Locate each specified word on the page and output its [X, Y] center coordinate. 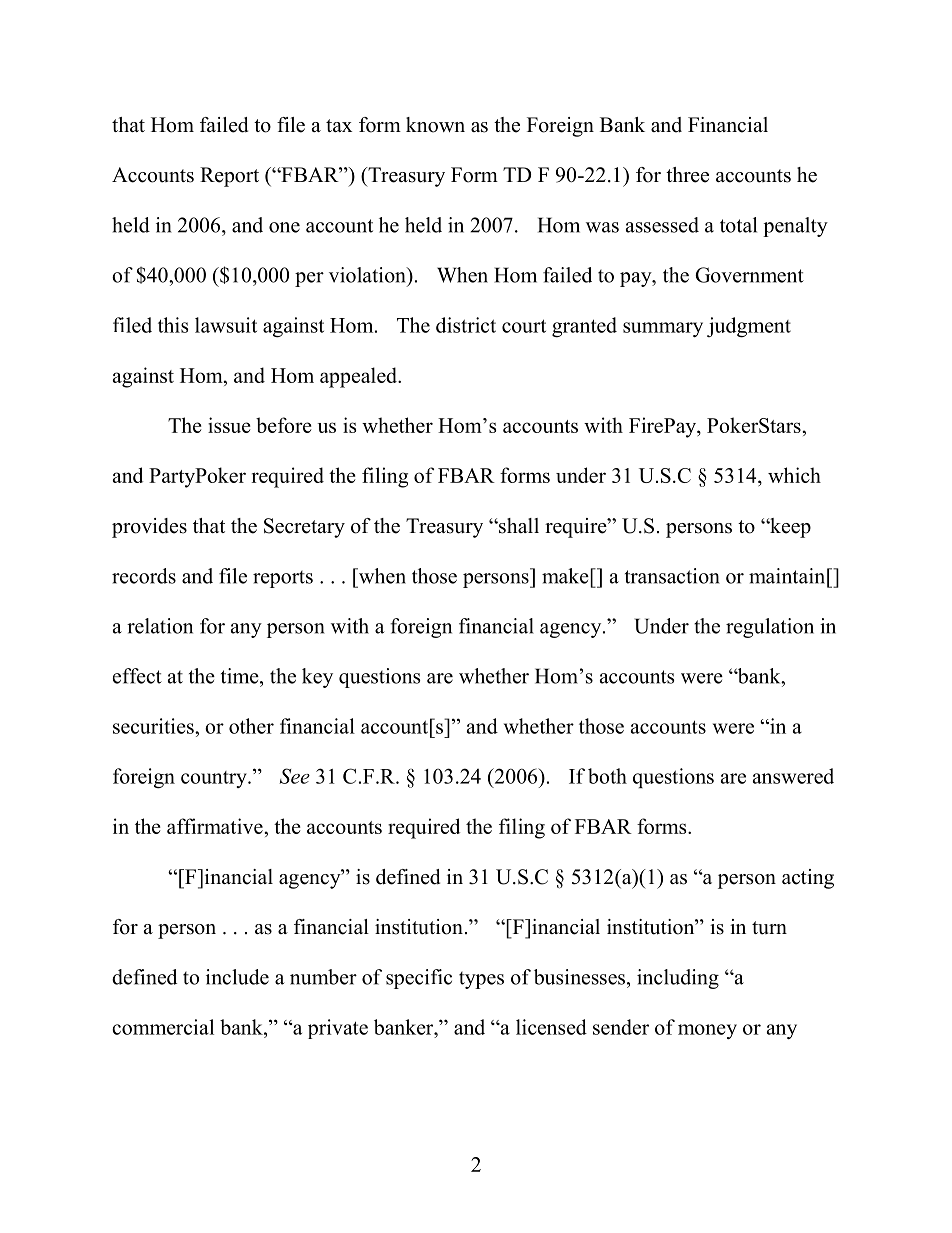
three [687, 175]
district [466, 325]
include [237, 977]
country [215, 779]
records [144, 576]
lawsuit [226, 325]
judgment [749, 327]
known [435, 125]
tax [339, 125]
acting [808, 879]
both [607, 776]
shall [518, 526]
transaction [672, 576]
